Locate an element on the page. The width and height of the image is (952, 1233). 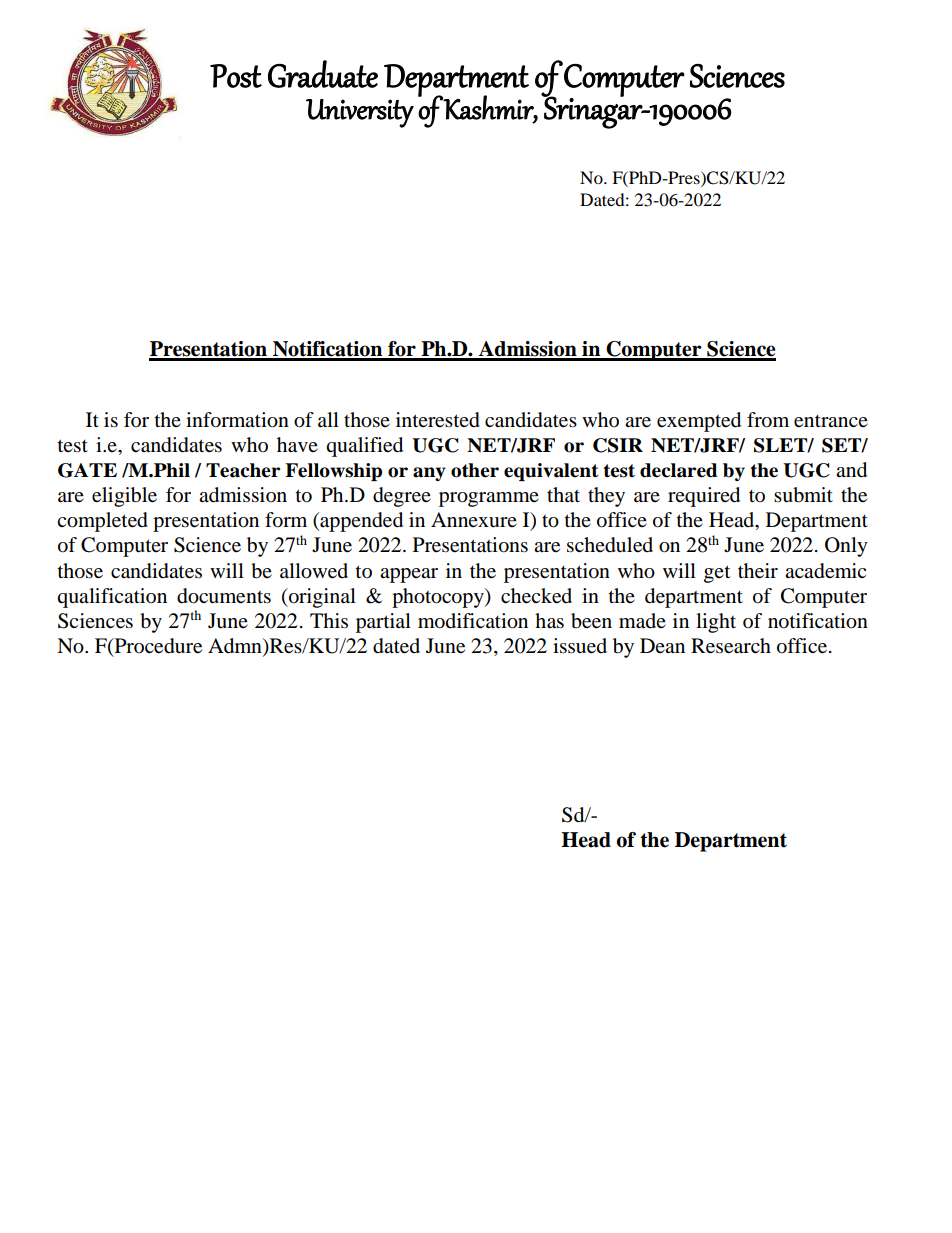
interested is located at coordinates (438, 420).
